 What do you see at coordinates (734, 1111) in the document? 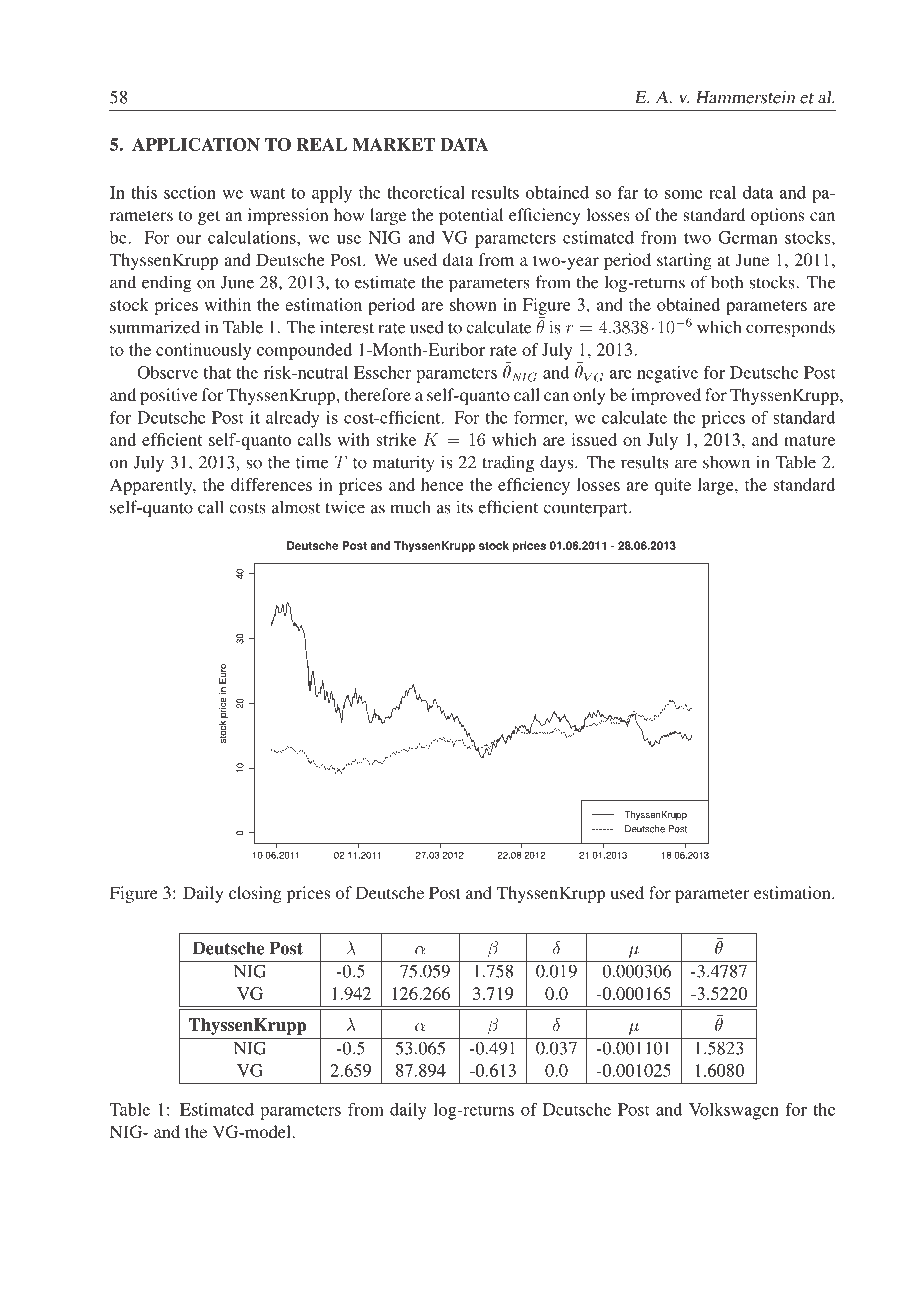
I see `Volkswagen` at bounding box center [734, 1111].
